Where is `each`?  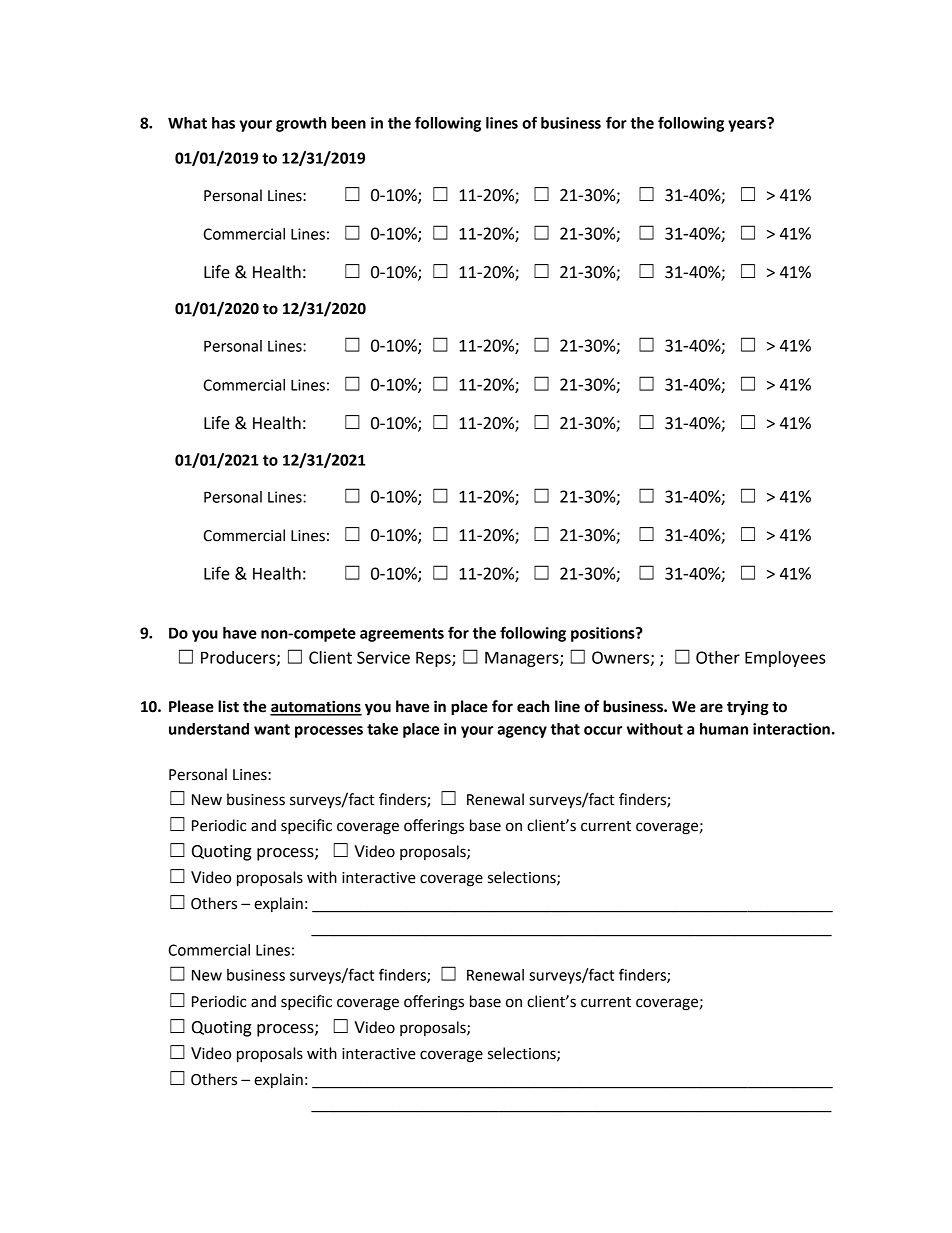 each is located at coordinates (533, 706).
